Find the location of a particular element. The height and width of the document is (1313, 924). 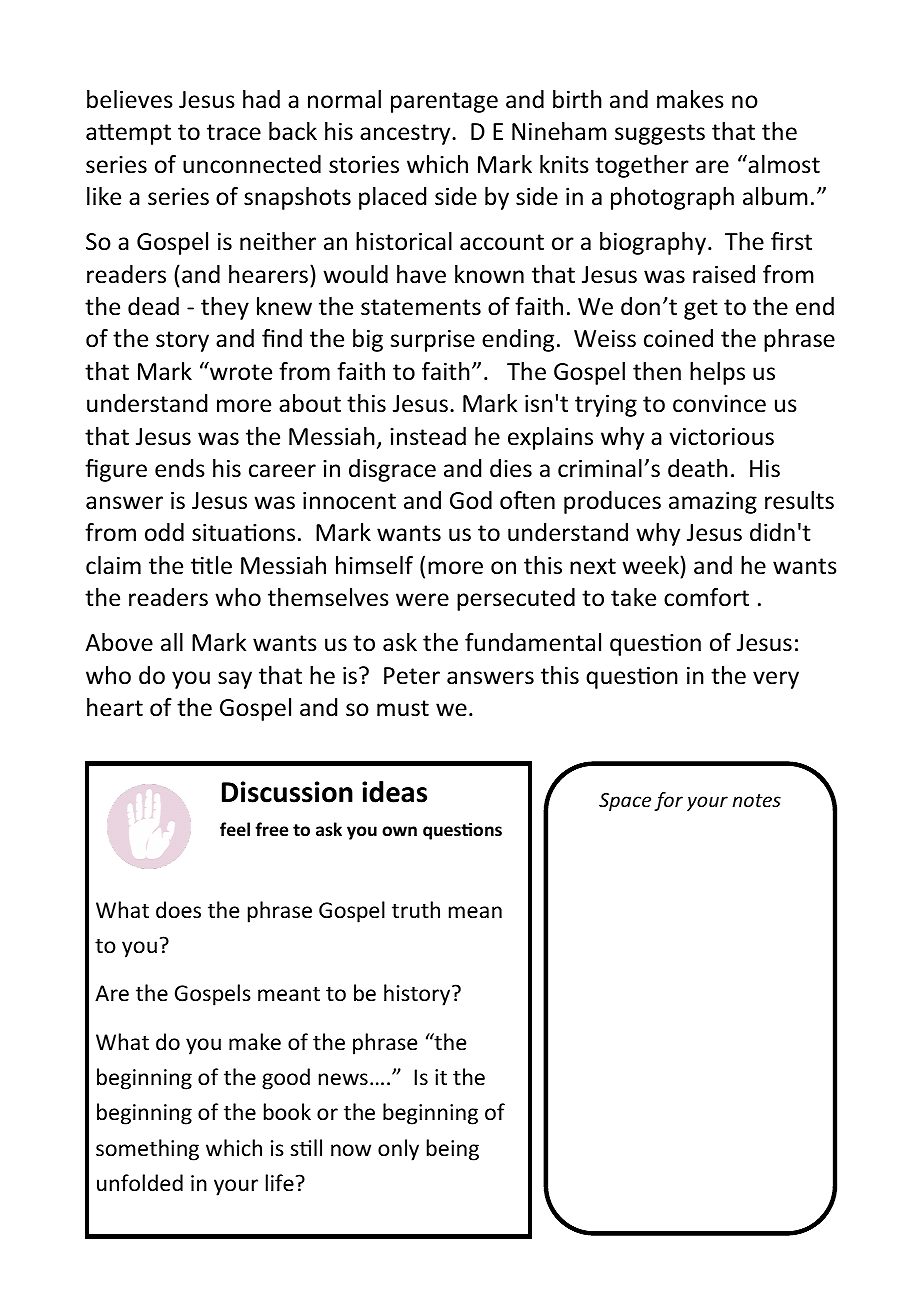

all is located at coordinates (172, 642).
